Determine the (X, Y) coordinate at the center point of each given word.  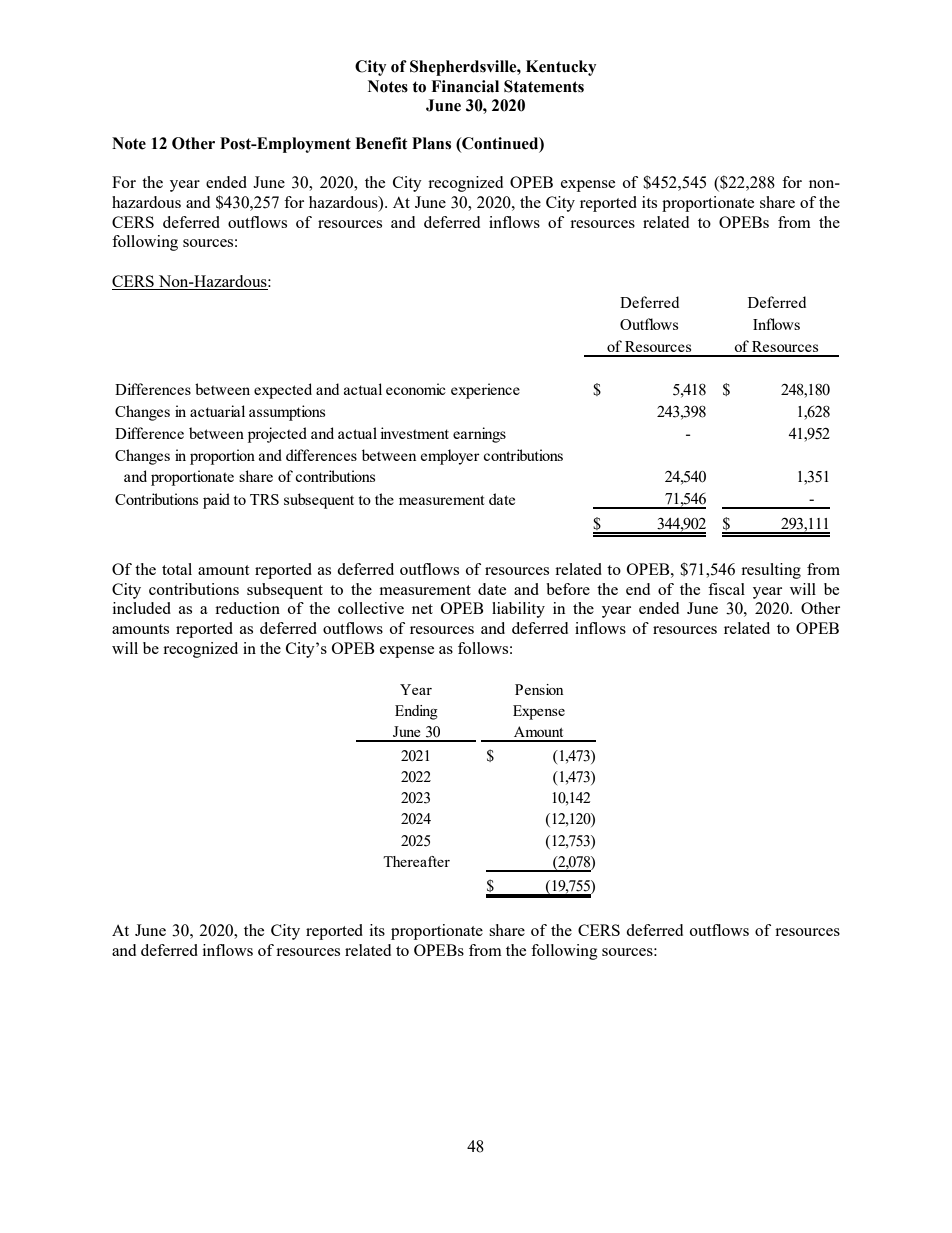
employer (450, 457)
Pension (539, 689)
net (422, 609)
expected (283, 391)
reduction (247, 608)
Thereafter (416, 861)
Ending (416, 712)
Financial (465, 86)
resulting (771, 571)
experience (485, 391)
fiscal (726, 589)
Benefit (381, 143)
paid (216, 501)
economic (416, 389)
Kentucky (561, 68)
